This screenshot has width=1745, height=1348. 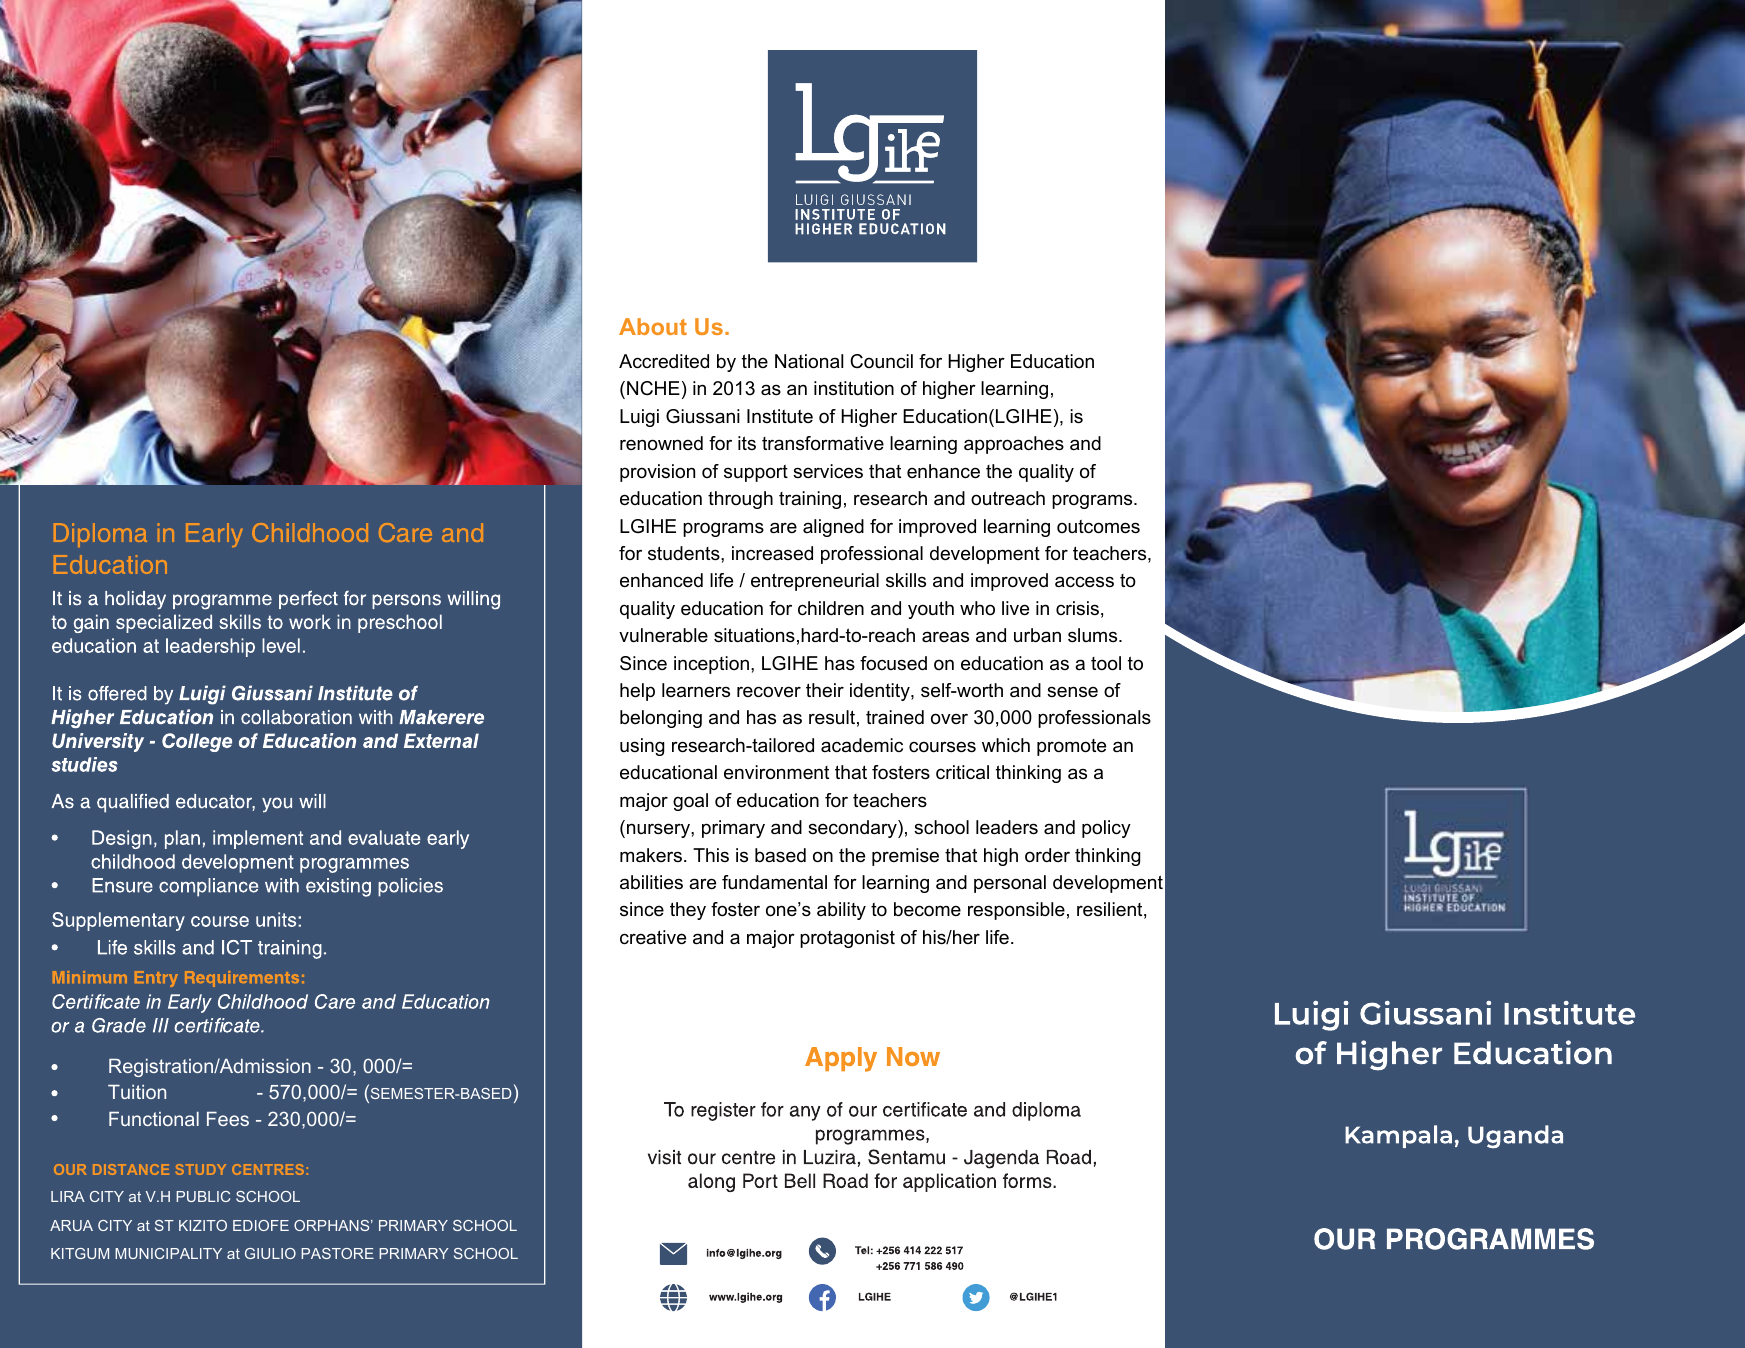 What do you see at coordinates (653, 326) in the screenshot?
I see `About` at bounding box center [653, 326].
